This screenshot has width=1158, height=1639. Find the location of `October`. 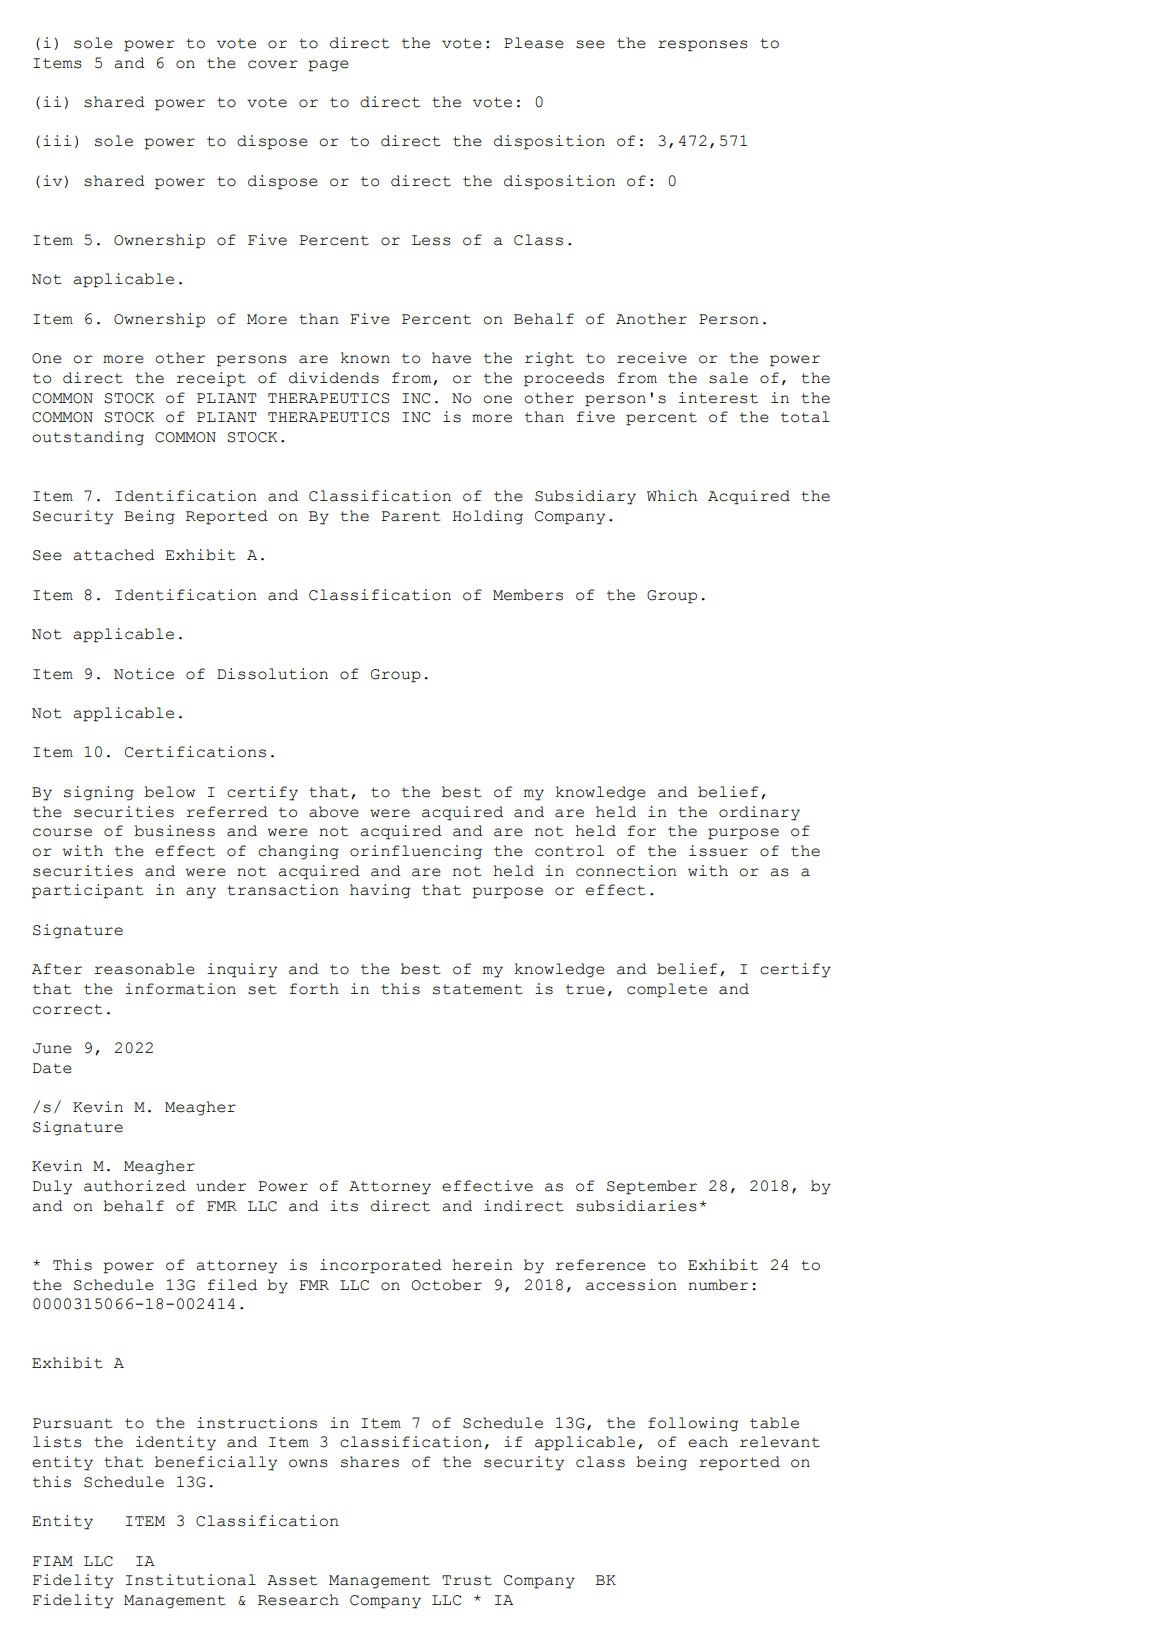

October is located at coordinates (446, 1285).
